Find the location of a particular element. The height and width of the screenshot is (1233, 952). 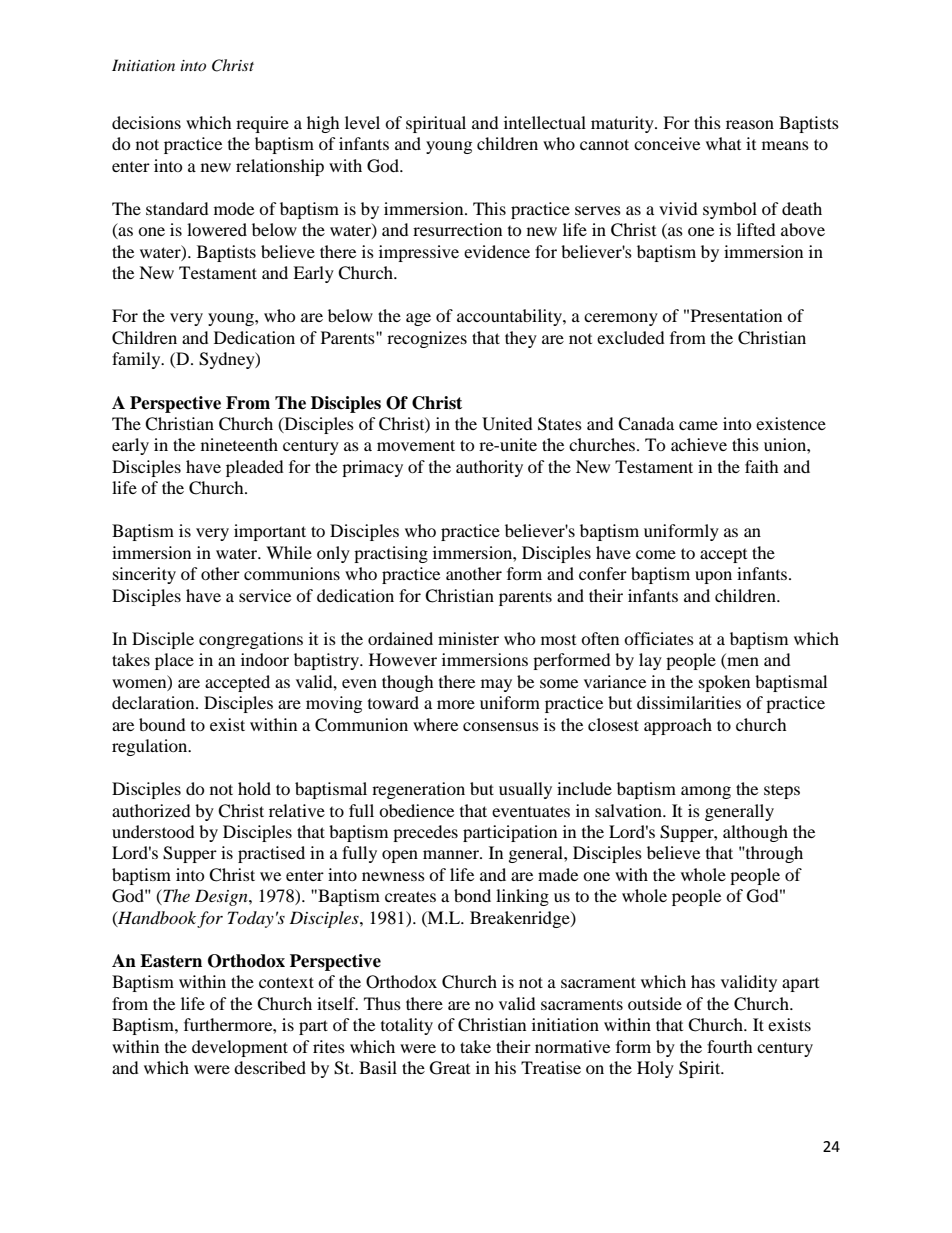

require is located at coordinates (262, 124).
